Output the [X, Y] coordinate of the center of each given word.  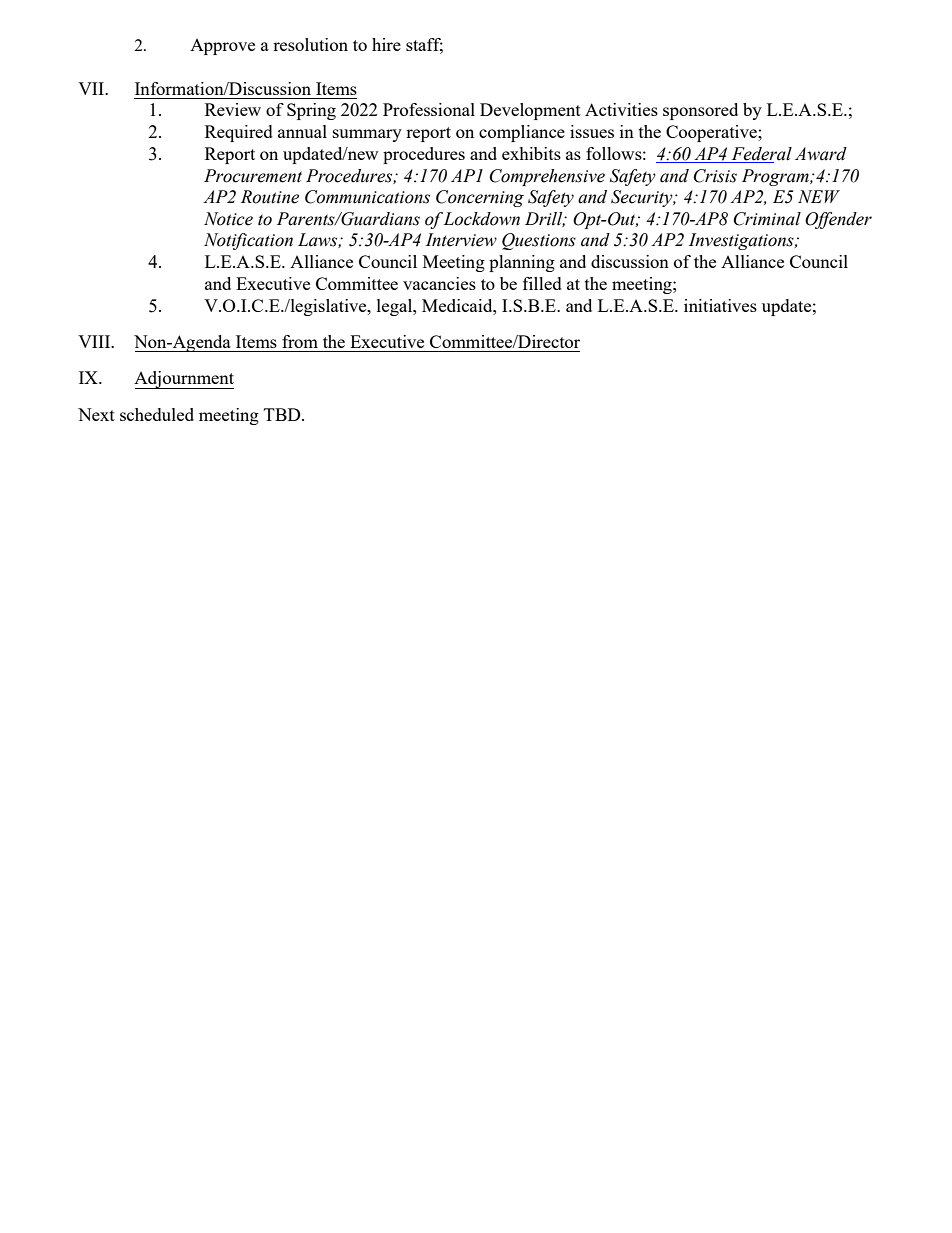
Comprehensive [547, 177]
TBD [283, 414]
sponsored [700, 111]
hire [386, 44]
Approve [222, 47]
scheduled [157, 414]
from [300, 341]
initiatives [720, 305]
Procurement [253, 176]
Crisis [715, 176]
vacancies [439, 283]
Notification [248, 241]
